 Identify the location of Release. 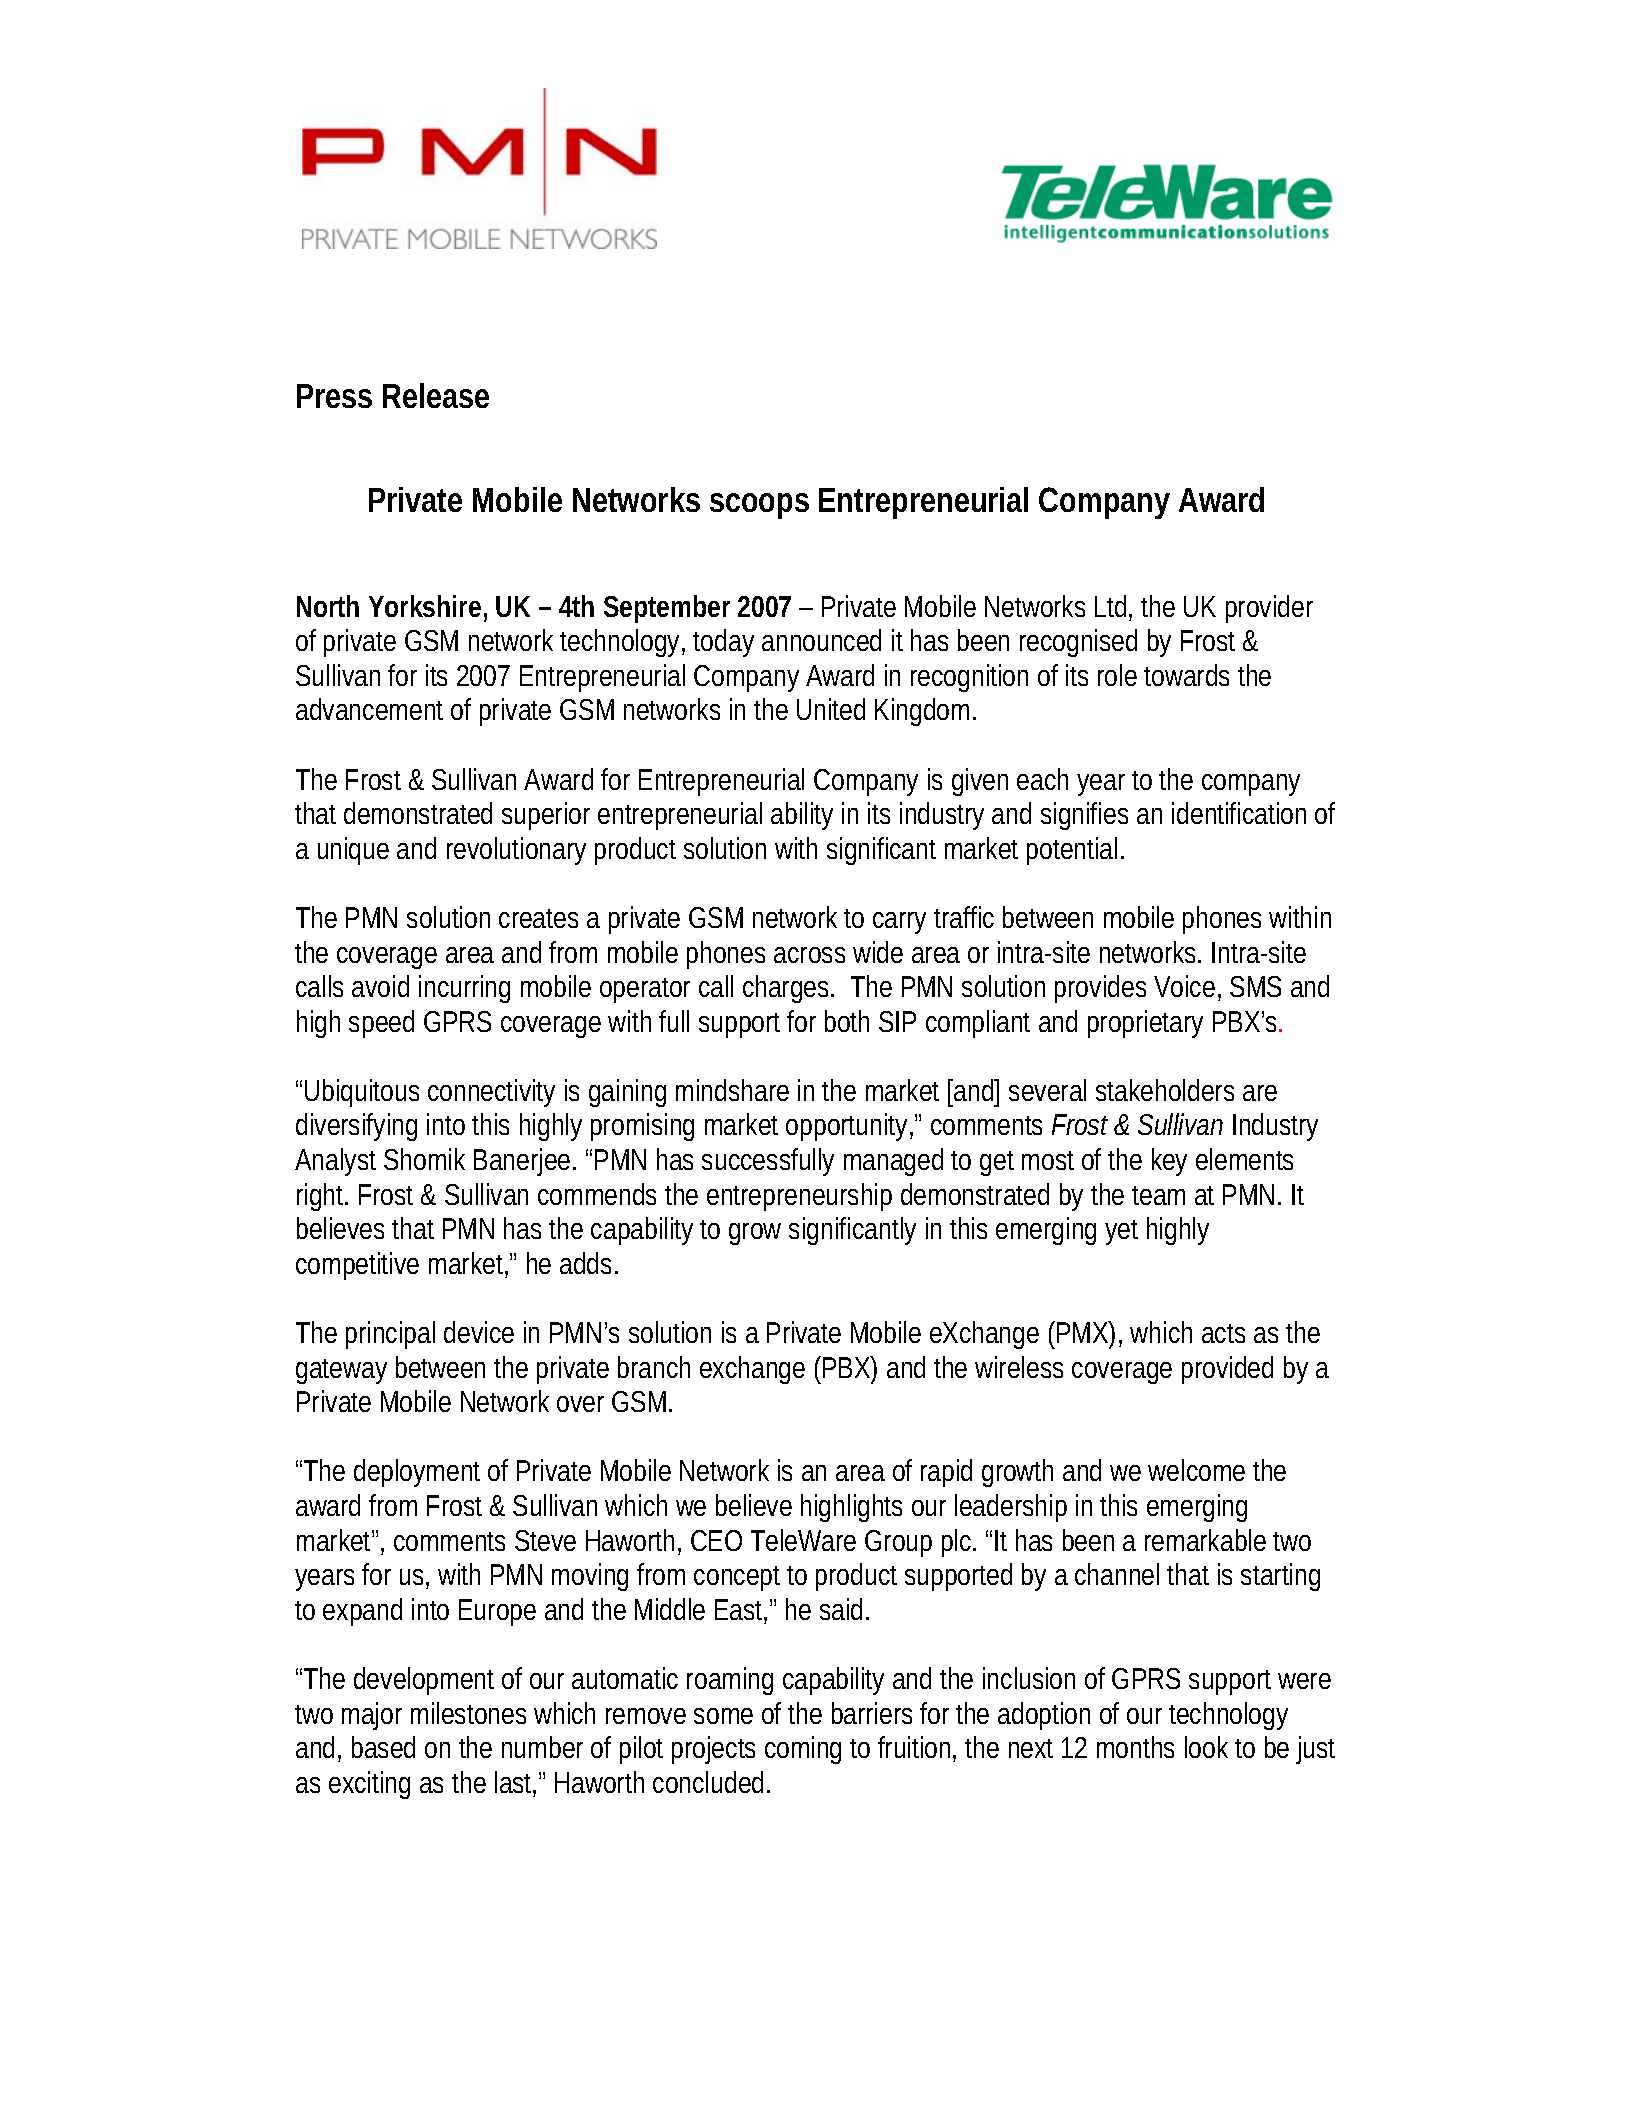
(436, 395).
